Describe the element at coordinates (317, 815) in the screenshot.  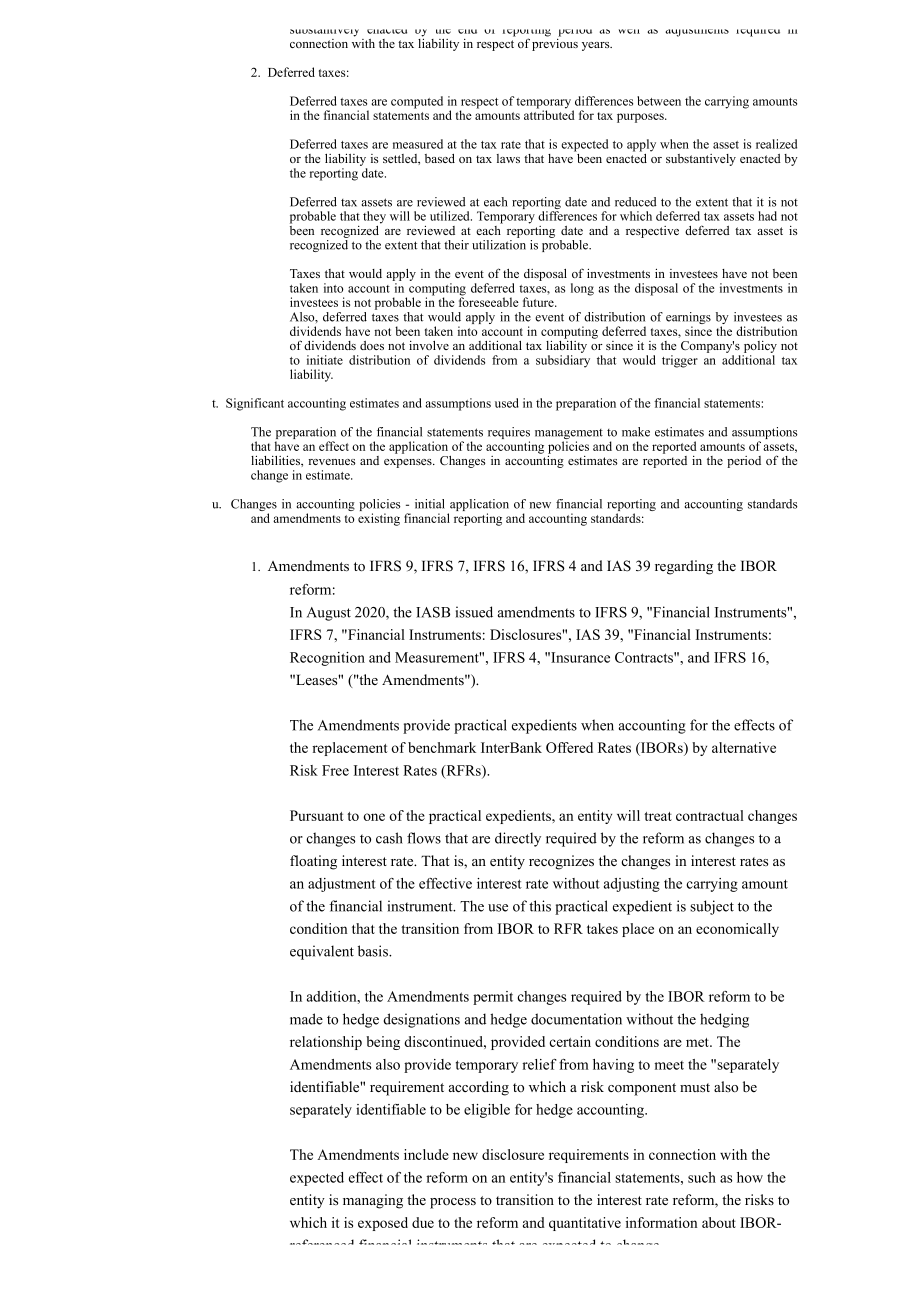
I see `Pursuant` at that location.
